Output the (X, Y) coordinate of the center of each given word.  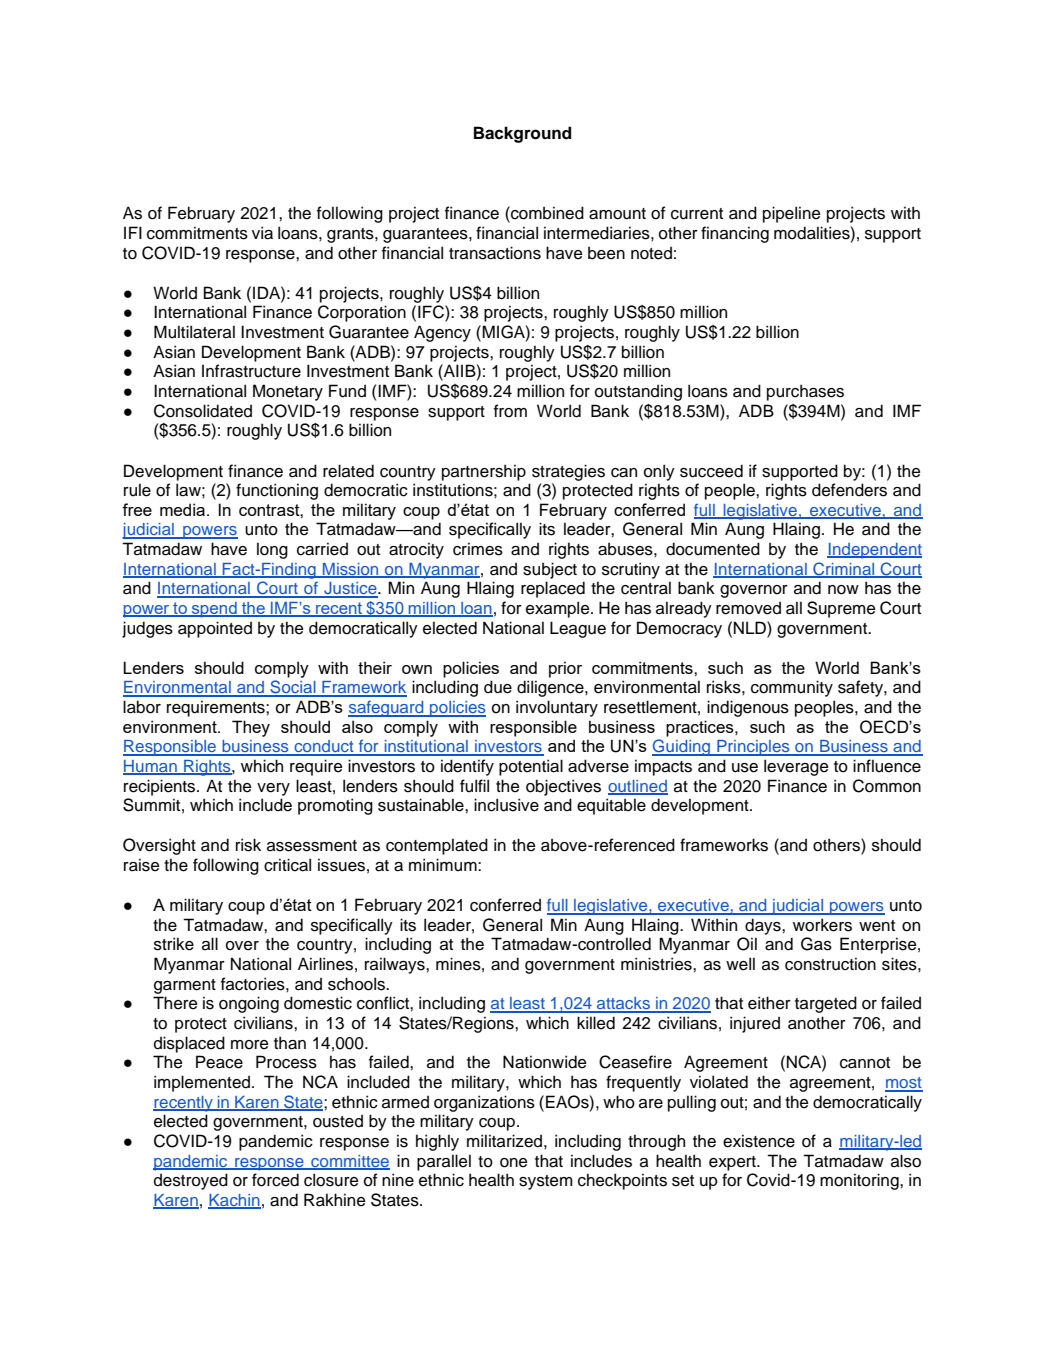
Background (522, 134)
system (546, 1182)
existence (759, 1141)
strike (174, 944)
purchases (805, 392)
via (262, 233)
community (792, 688)
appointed (215, 629)
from (510, 411)
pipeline (791, 214)
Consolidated (203, 411)
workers (822, 925)
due (498, 687)
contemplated (437, 846)
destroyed (191, 1181)
